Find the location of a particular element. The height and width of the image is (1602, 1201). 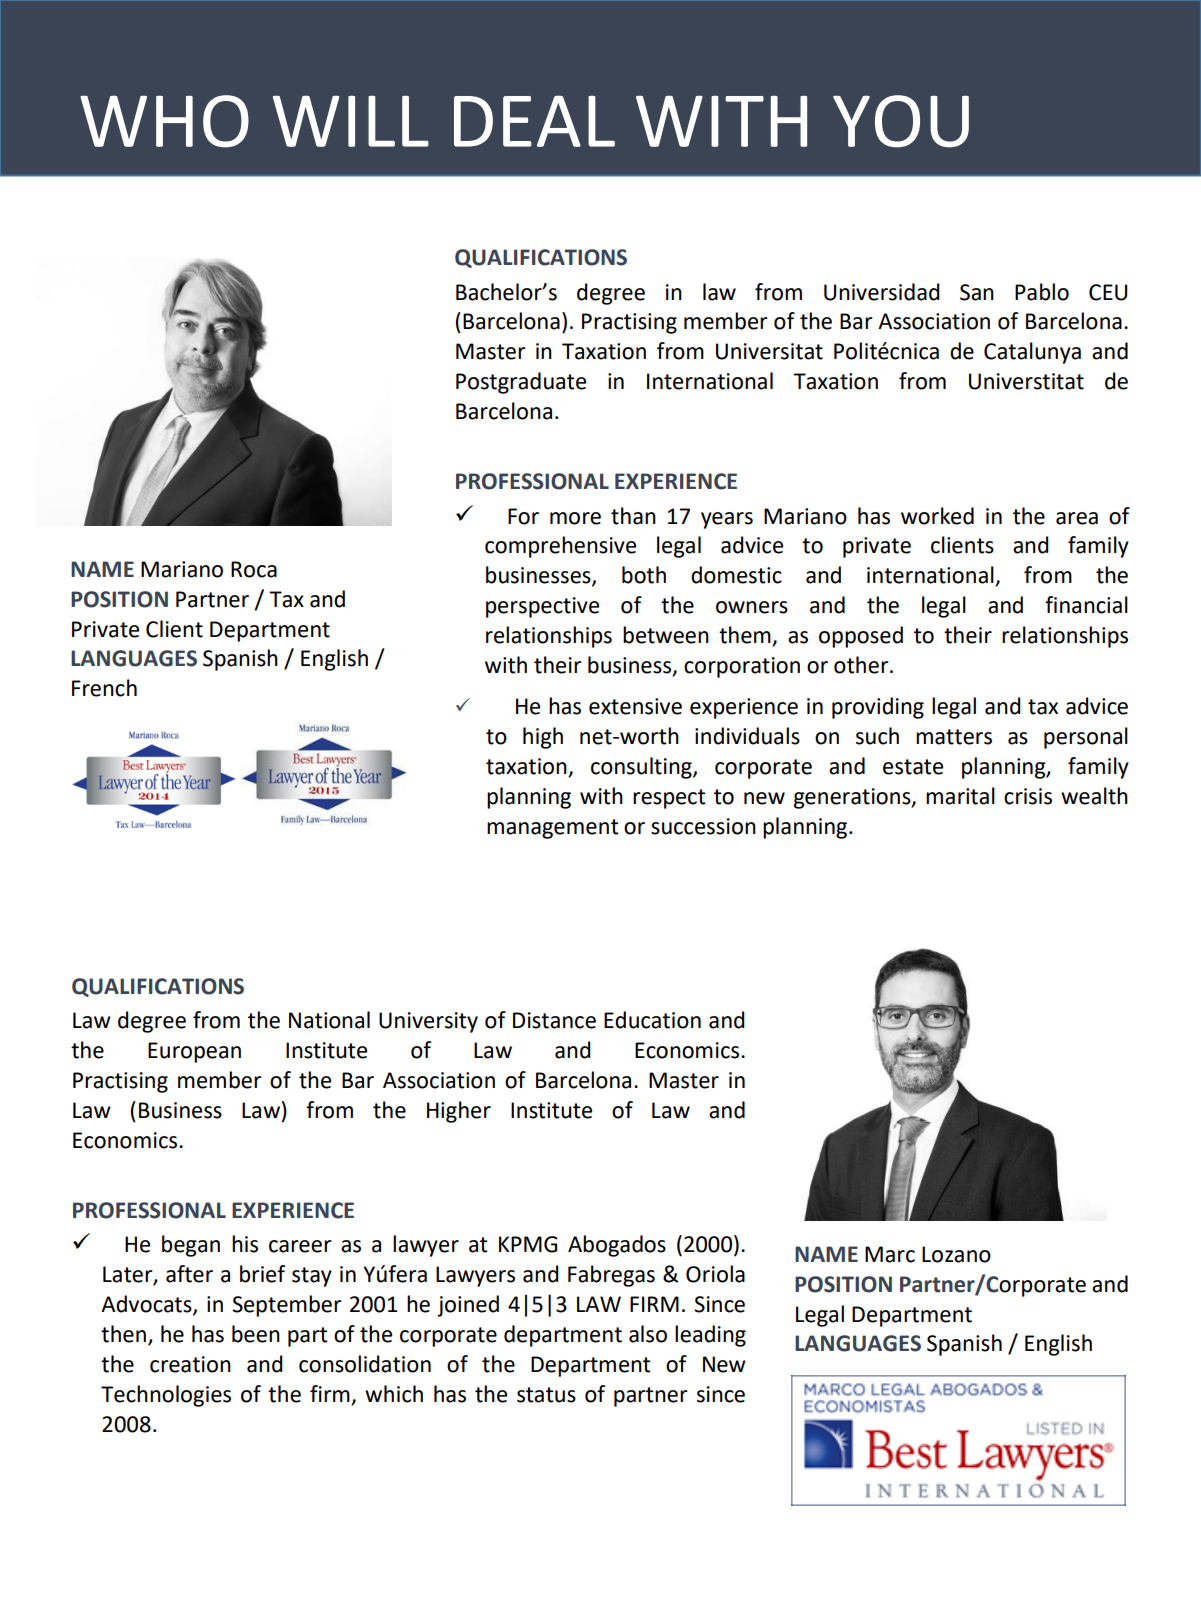

Education is located at coordinates (652, 1020).
